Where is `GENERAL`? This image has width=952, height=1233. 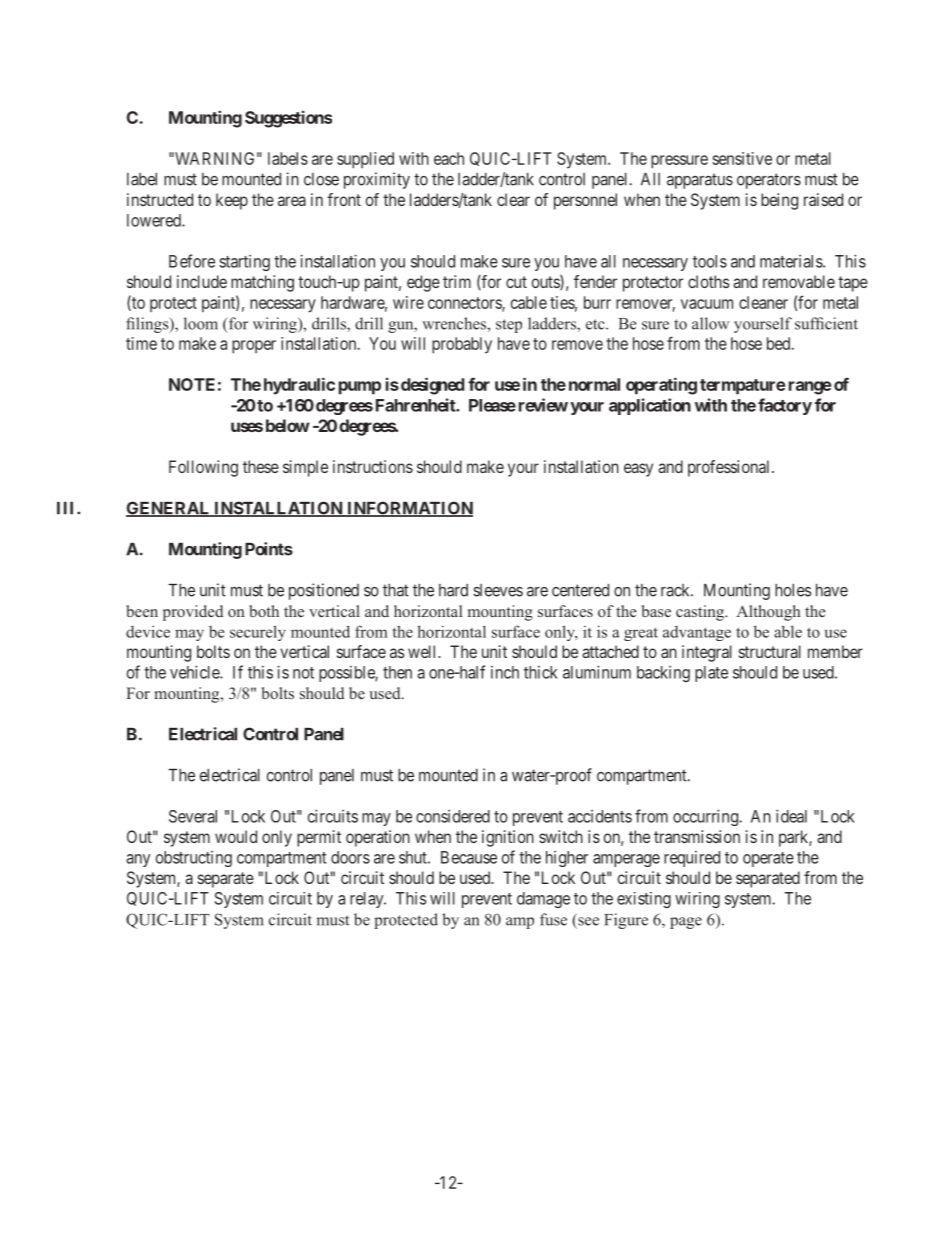 GENERAL is located at coordinates (169, 509).
